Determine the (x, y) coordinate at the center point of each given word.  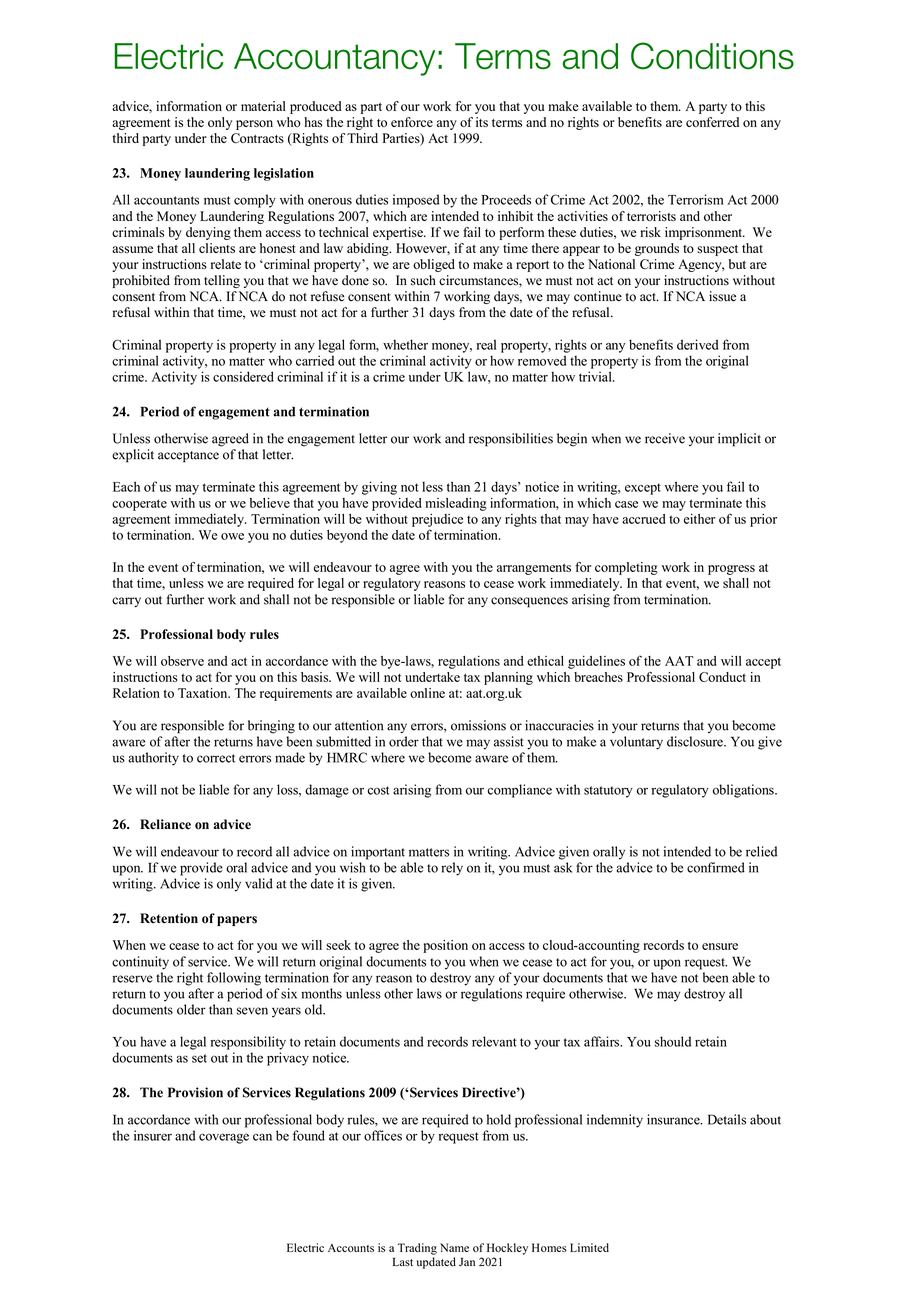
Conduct (722, 677)
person (254, 125)
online (427, 693)
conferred (712, 122)
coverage (224, 1138)
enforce (412, 122)
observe (182, 661)
